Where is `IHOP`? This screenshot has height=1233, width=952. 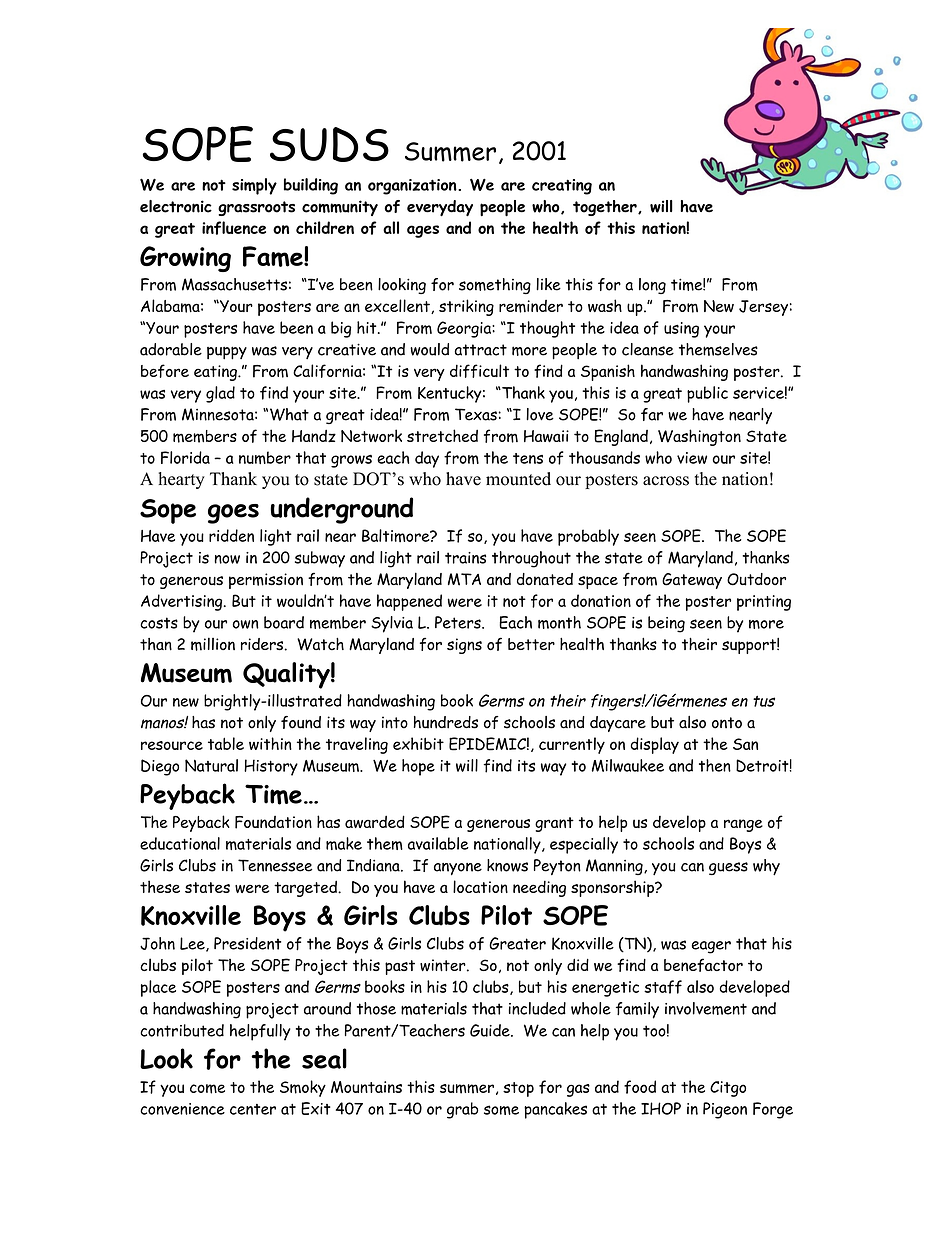
IHOP is located at coordinates (661, 1108).
